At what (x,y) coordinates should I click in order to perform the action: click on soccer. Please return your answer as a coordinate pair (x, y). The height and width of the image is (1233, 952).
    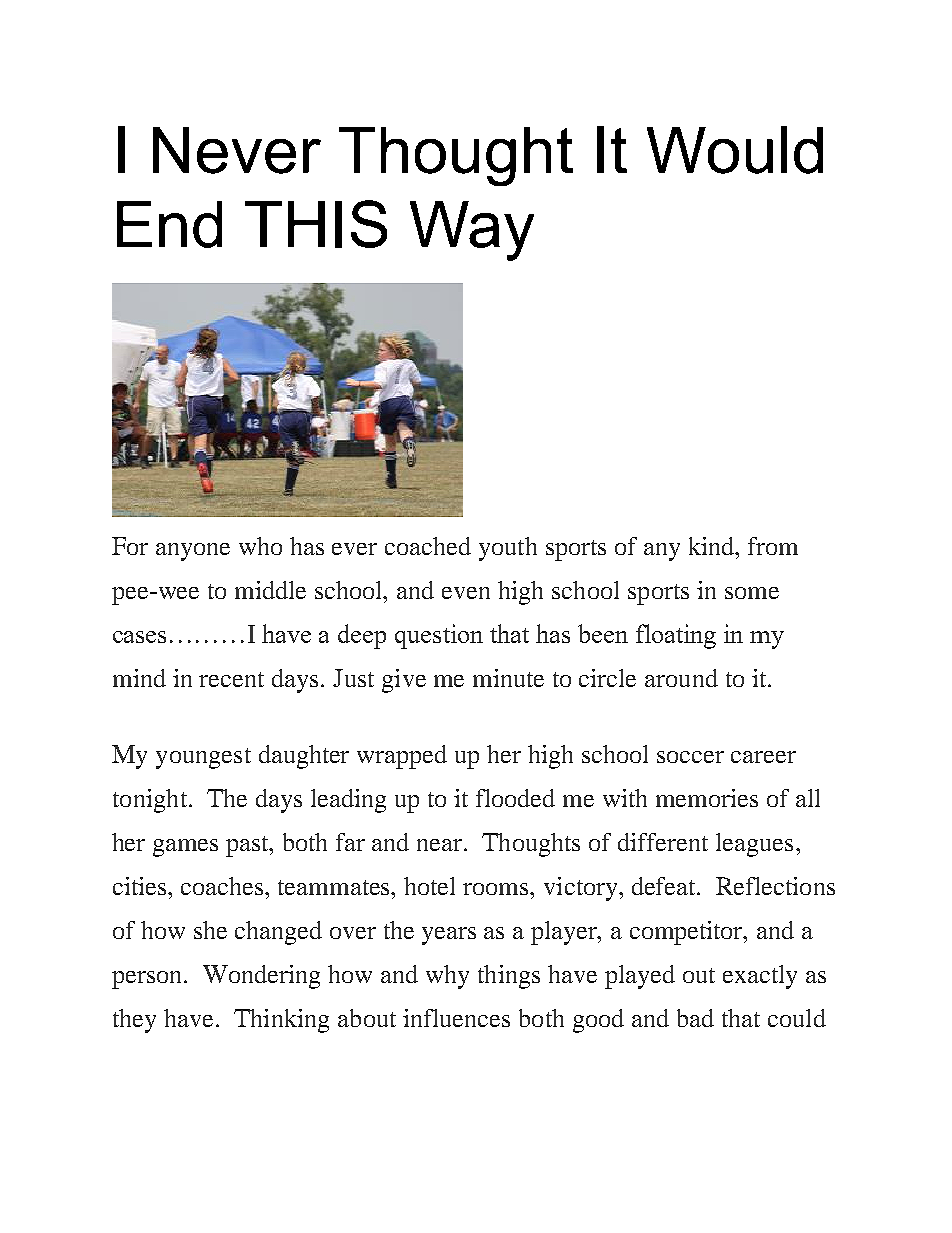
    Looking at the image, I should click on (690, 757).
